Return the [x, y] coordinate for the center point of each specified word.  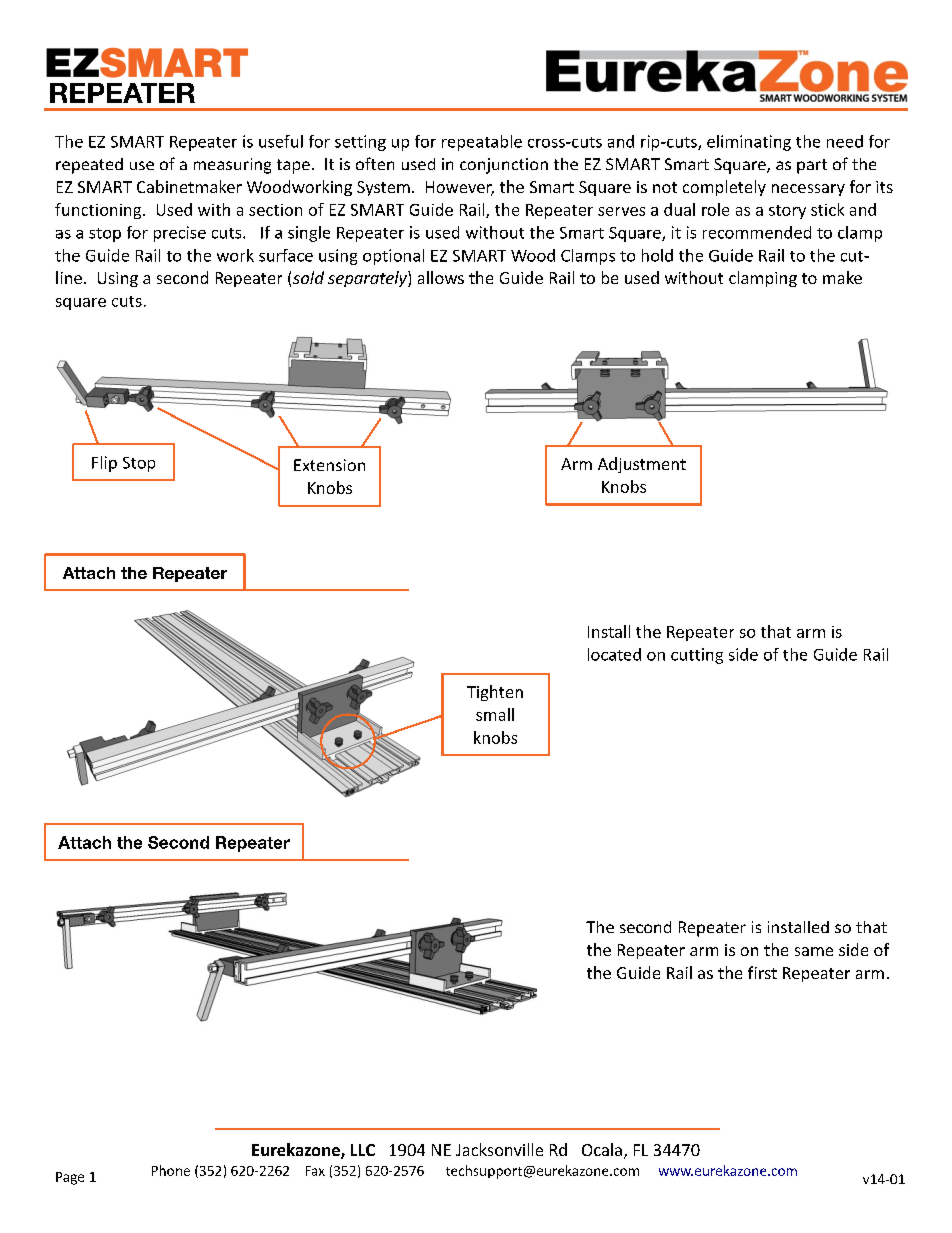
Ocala [602, 1149]
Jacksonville [499, 1149]
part [812, 166]
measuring [232, 166]
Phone [171, 1170]
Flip [104, 464]
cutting [697, 656]
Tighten [495, 693]
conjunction [504, 166]
